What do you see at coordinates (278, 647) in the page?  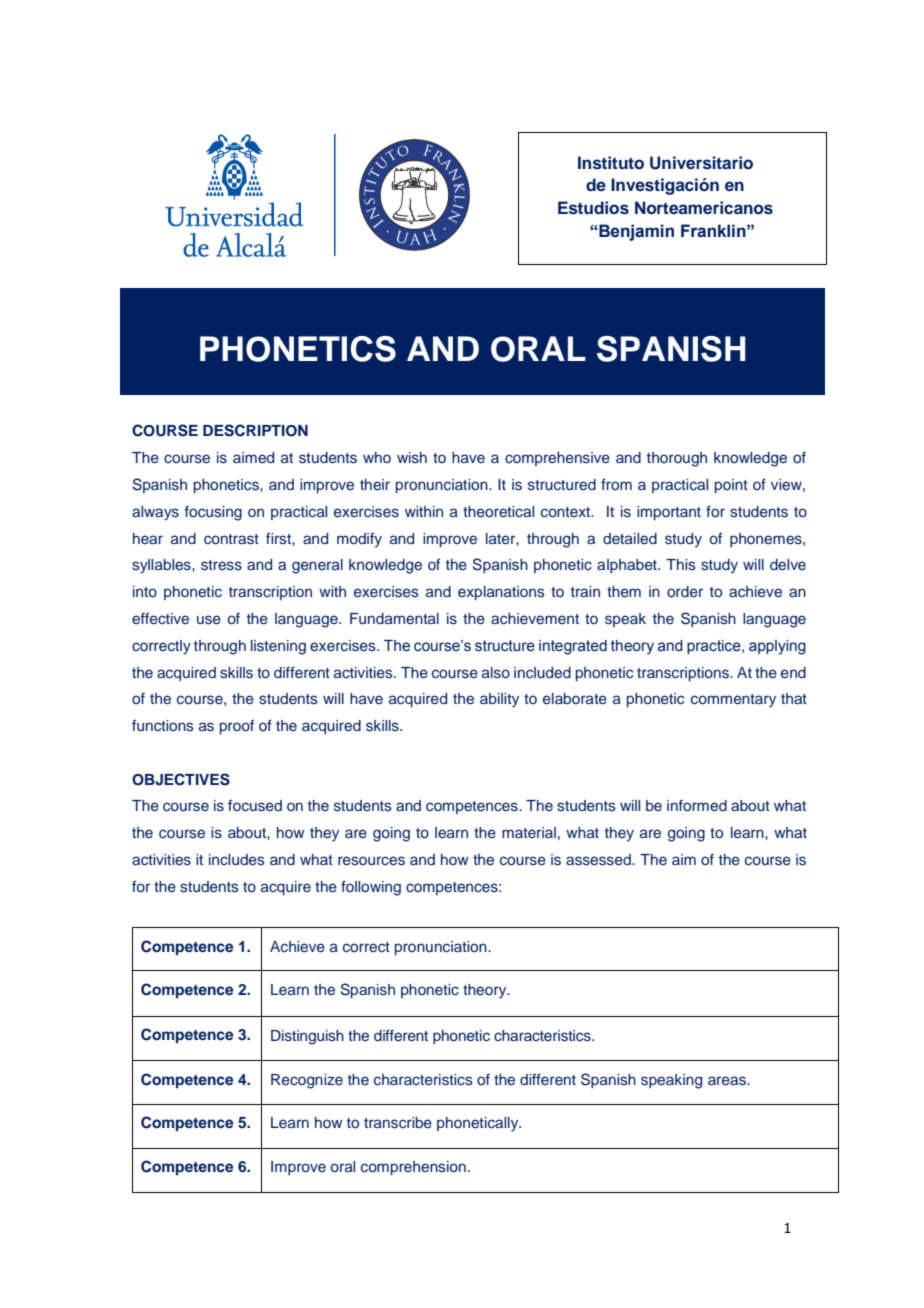 I see `listening` at bounding box center [278, 647].
